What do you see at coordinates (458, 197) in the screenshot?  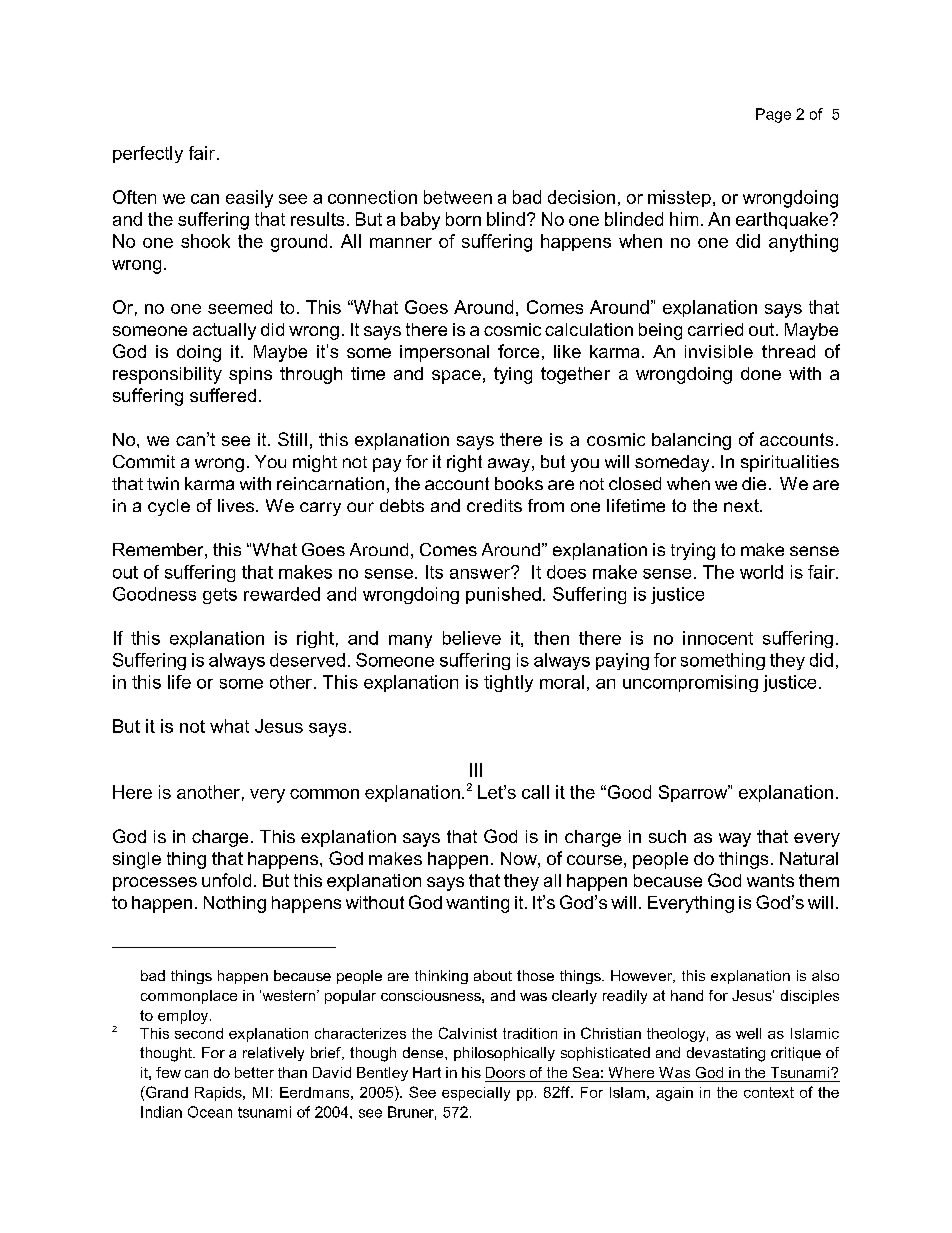 I see `between` at bounding box center [458, 197].
